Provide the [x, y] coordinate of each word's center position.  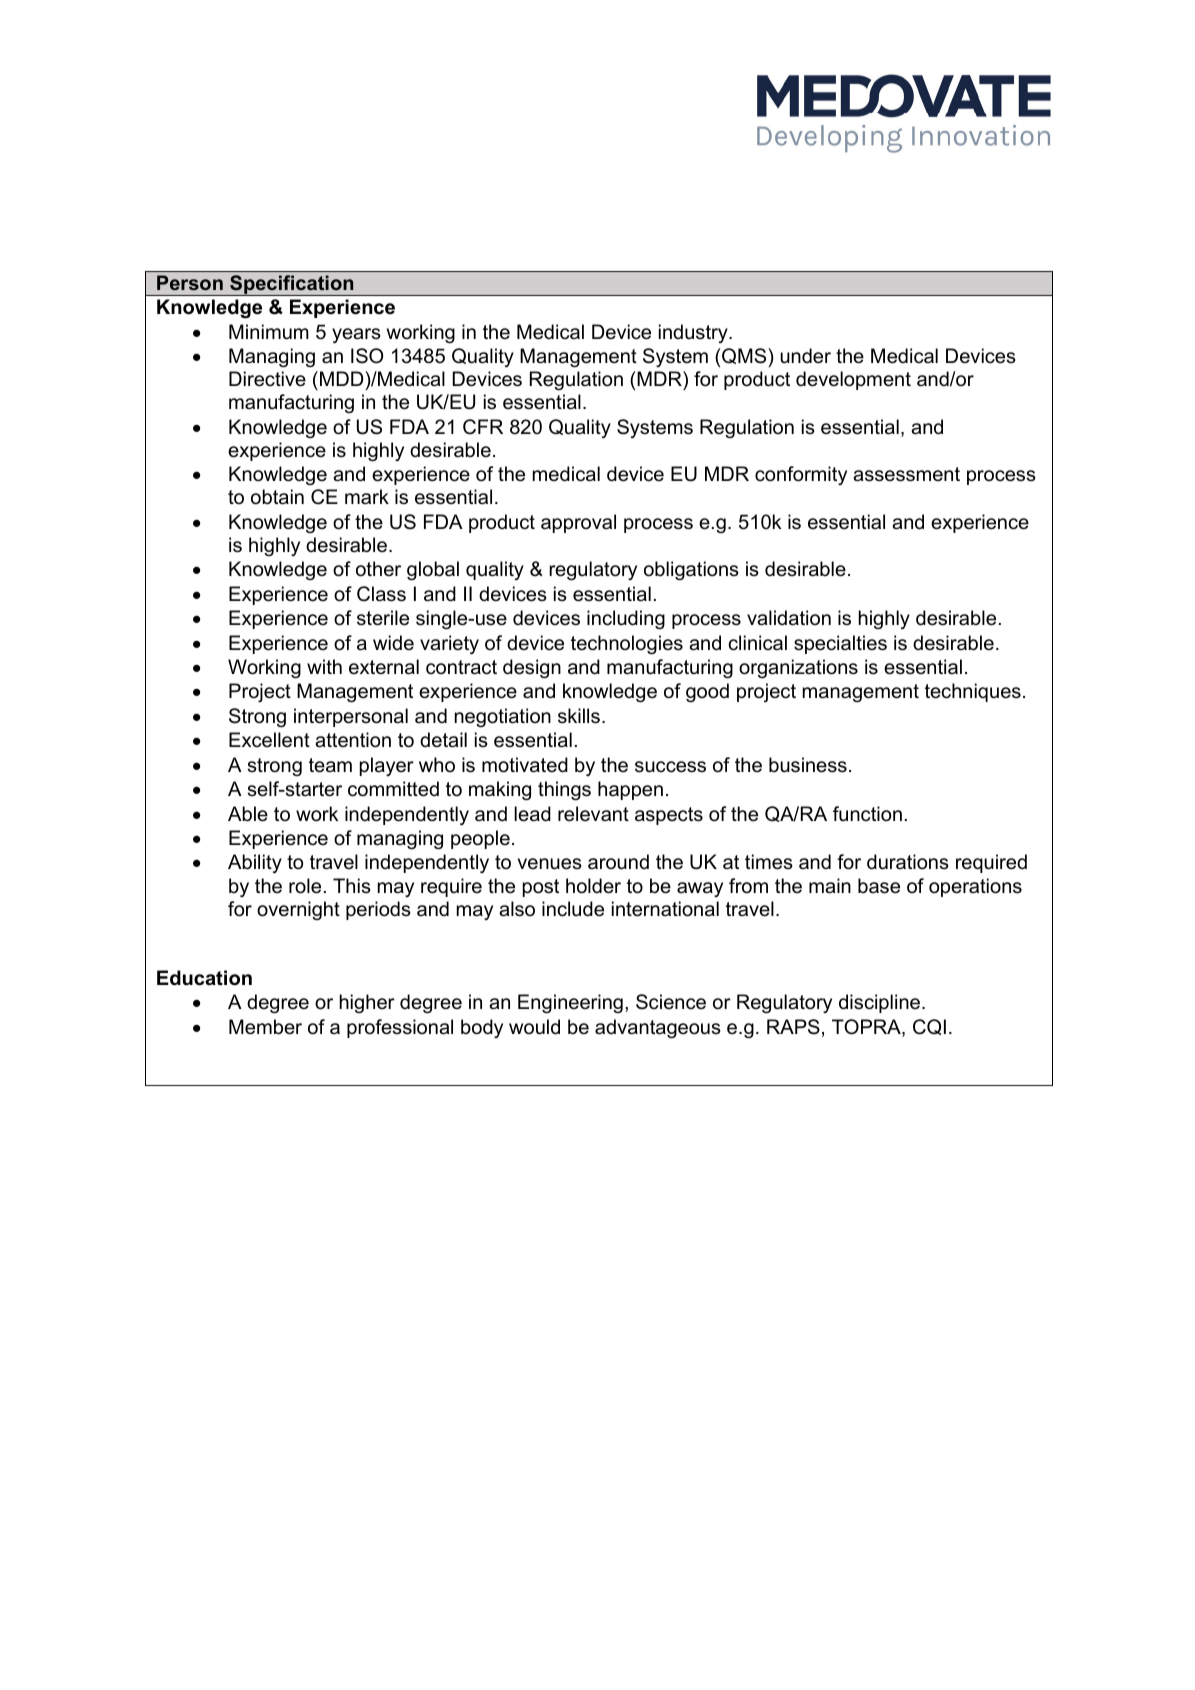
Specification [292, 285]
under [805, 356]
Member [265, 1027]
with [324, 666]
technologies [627, 644]
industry [694, 333]
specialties [840, 644]
